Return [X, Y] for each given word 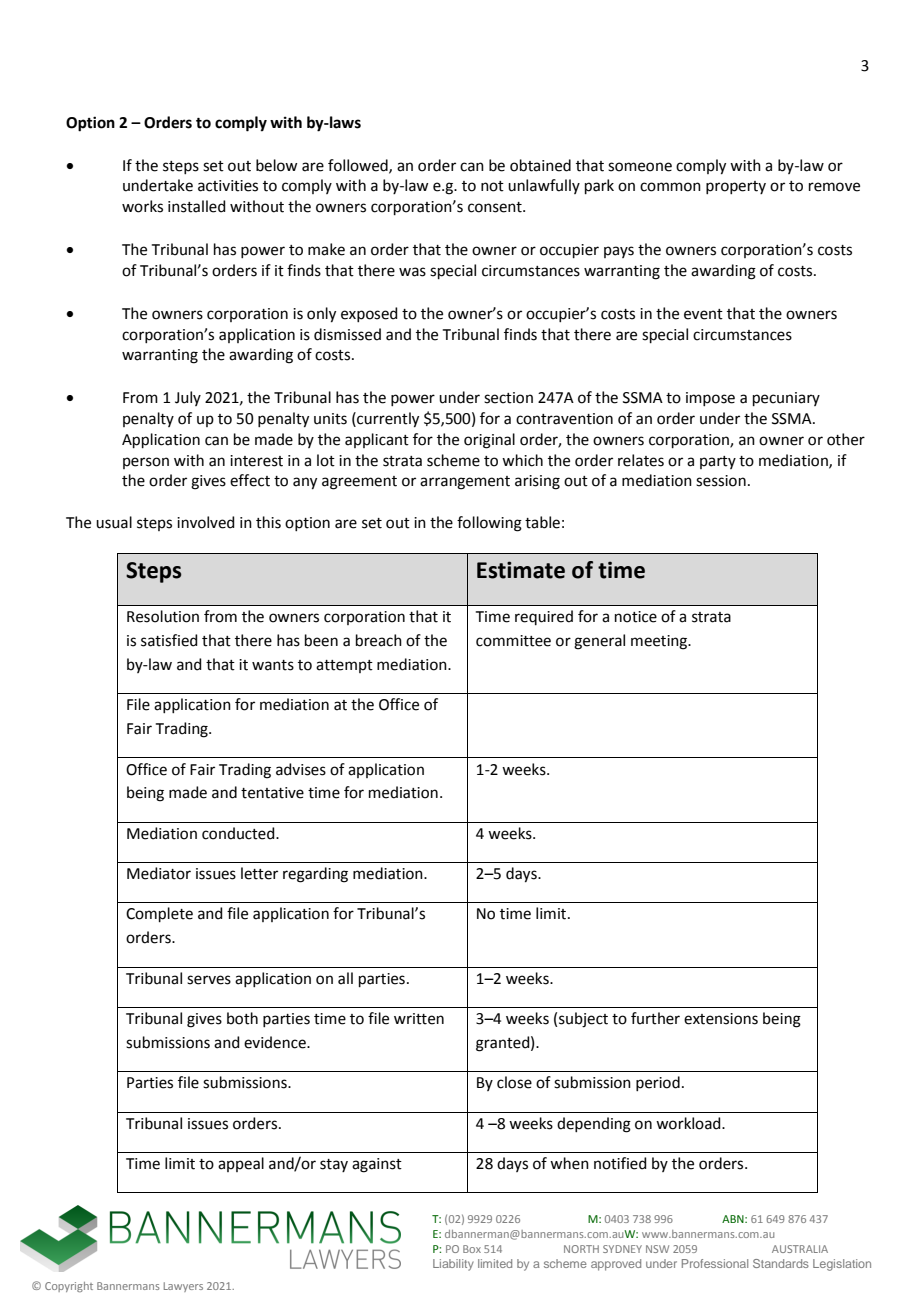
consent [496, 207]
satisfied [169, 640]
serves [209, 980]
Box [472, 1249]
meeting [660, 642]
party [718, 462]
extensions [721, 1019]
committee [513, 641]
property [736, 187]
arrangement [465, 483]
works [142, 206]
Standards [781, 1263]
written [419, 1019]
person [146, 463]
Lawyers [183, 1287]
